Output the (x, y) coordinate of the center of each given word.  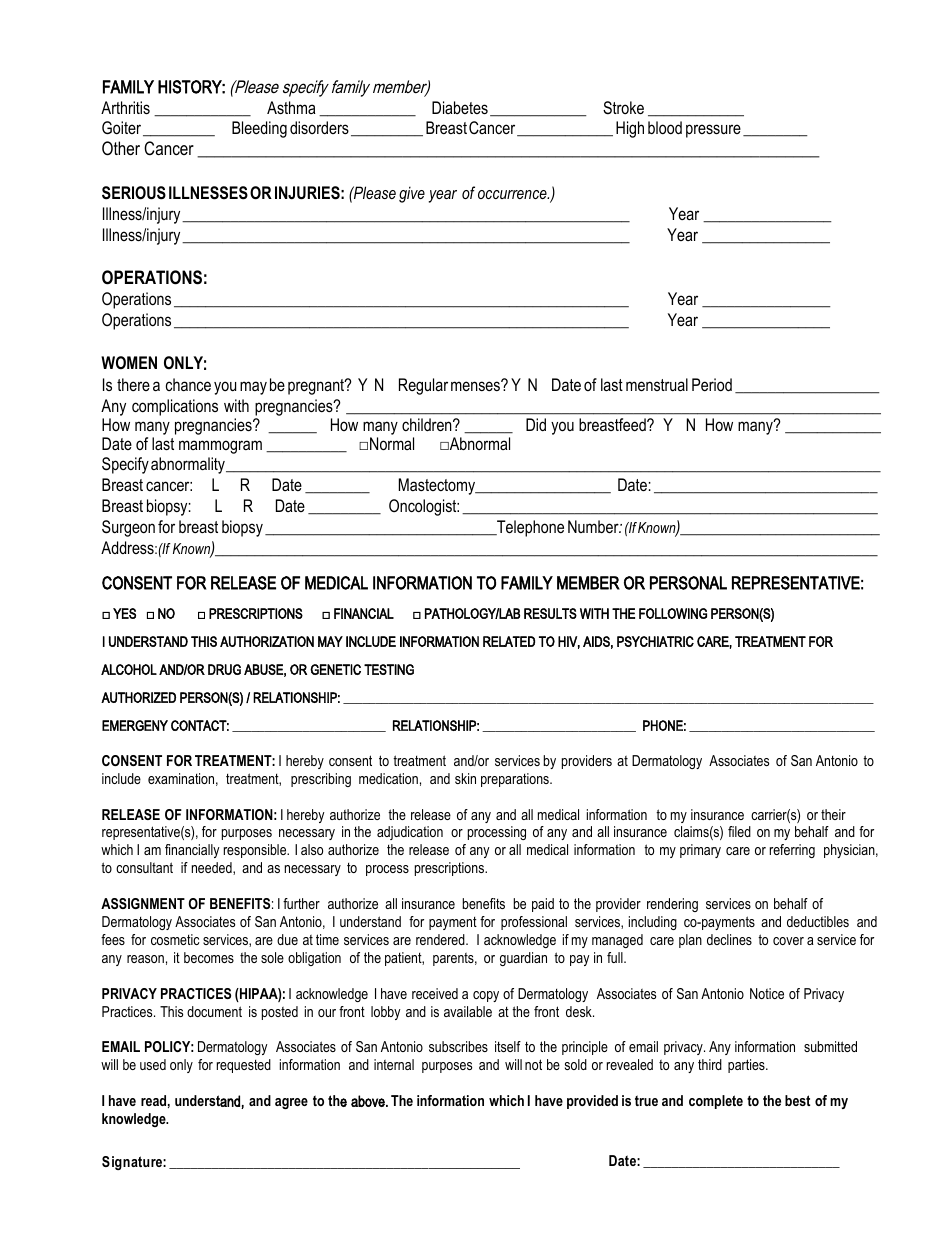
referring (792, 851)
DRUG (224, 669)
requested (244, 1066)
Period (712, 384)
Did (536, 424)
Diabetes (460, 107)
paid (543, 905)
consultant (144, 867)
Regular (423, 386)
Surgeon (128, 528)
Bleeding (259, 129)
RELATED (509, 641)
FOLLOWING (673, 613)
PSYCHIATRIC (655, 641)
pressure (713, 131)
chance (188, 384)
